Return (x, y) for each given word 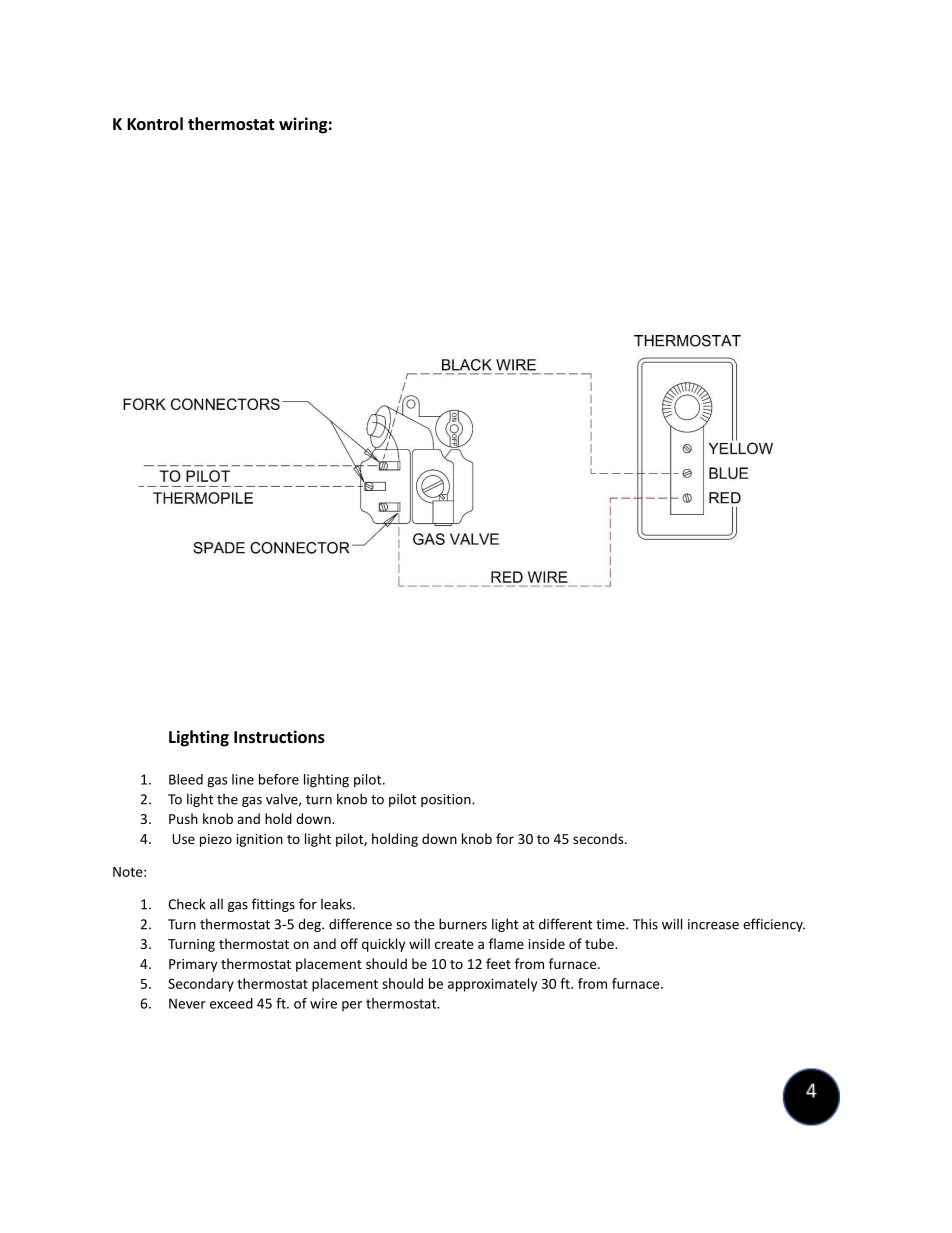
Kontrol (155, 123)
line (243, 779)
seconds (599, 838)
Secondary (201, 985)
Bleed (186, 779)
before (279, 779)
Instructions (279, 736)
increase (713, 924)
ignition (260, 840)
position (447, 800)
